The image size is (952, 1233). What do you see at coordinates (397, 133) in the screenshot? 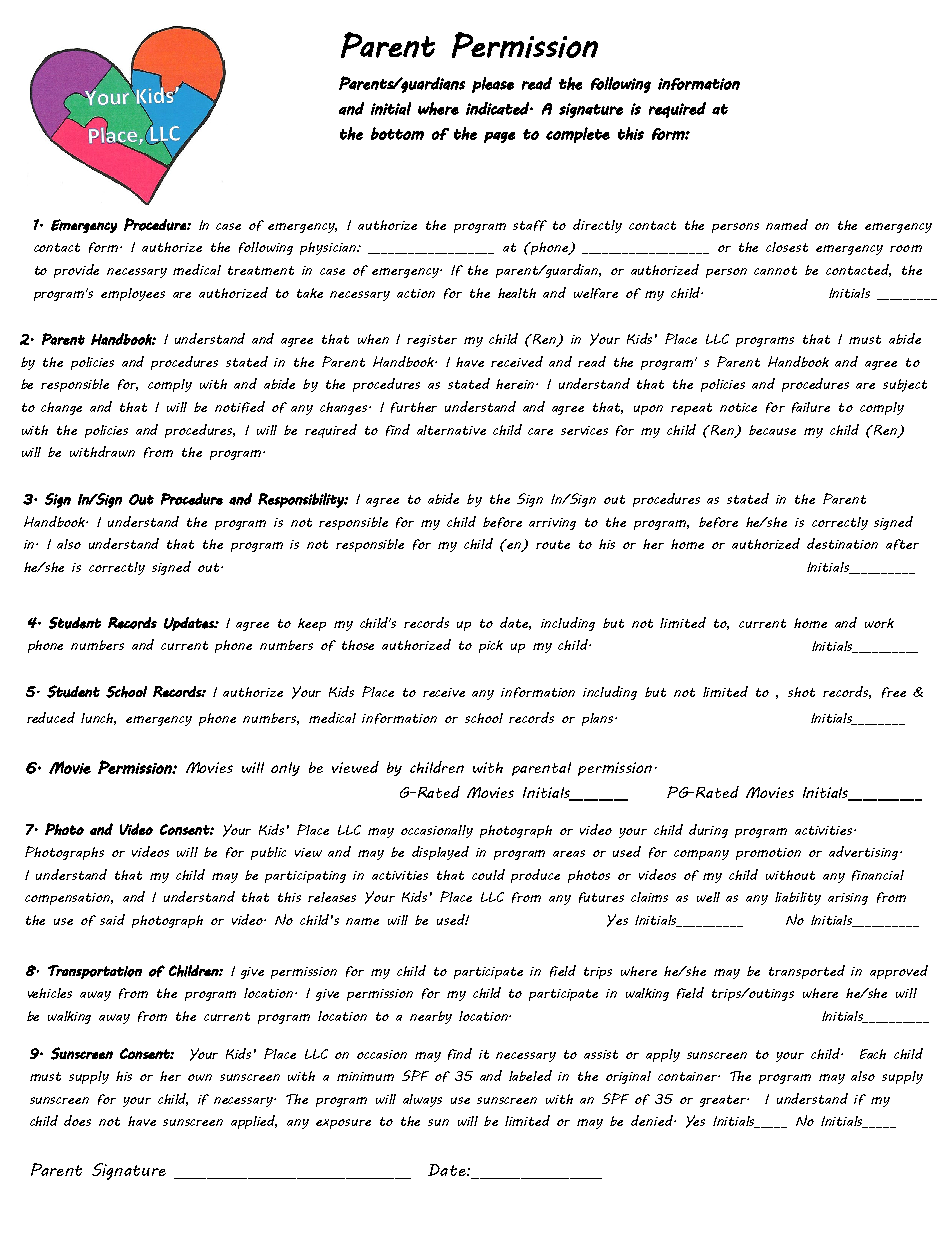
I see `bottom` at bounding box center [397, 133].
